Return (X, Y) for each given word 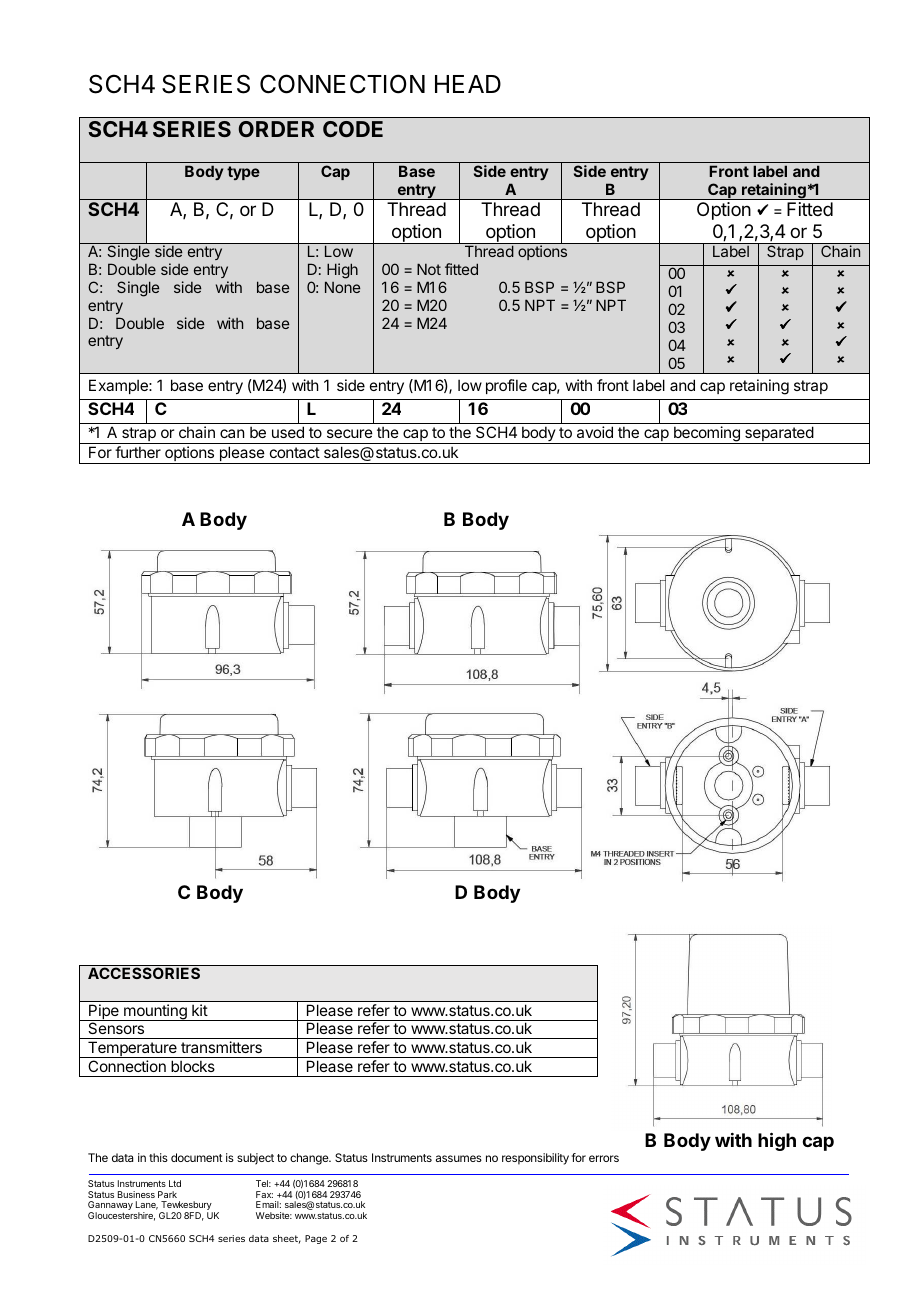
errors (604, 1158)
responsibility (535, 1159)
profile (506, 386)
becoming (707, 435)
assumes (459, 1158)
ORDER (276, 129)
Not (429, 269)
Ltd (175, 1183)
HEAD (468, 84)
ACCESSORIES (144, 973)
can (232, 433)
